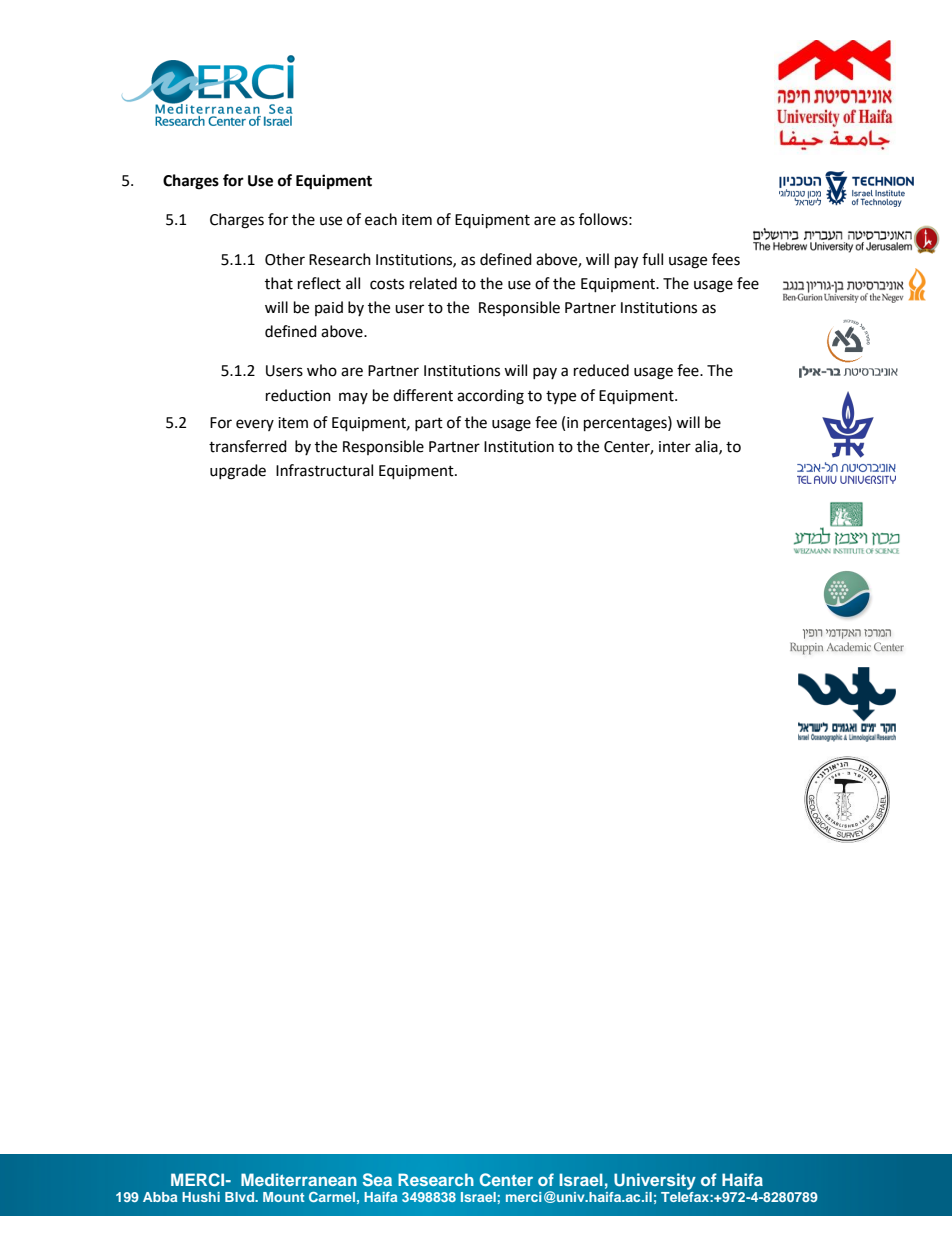 The height and width of the screenshot is (1233, 952). Describe the element at coordinates (248, 446) in the screenshot. I see `transferred` at that location.
